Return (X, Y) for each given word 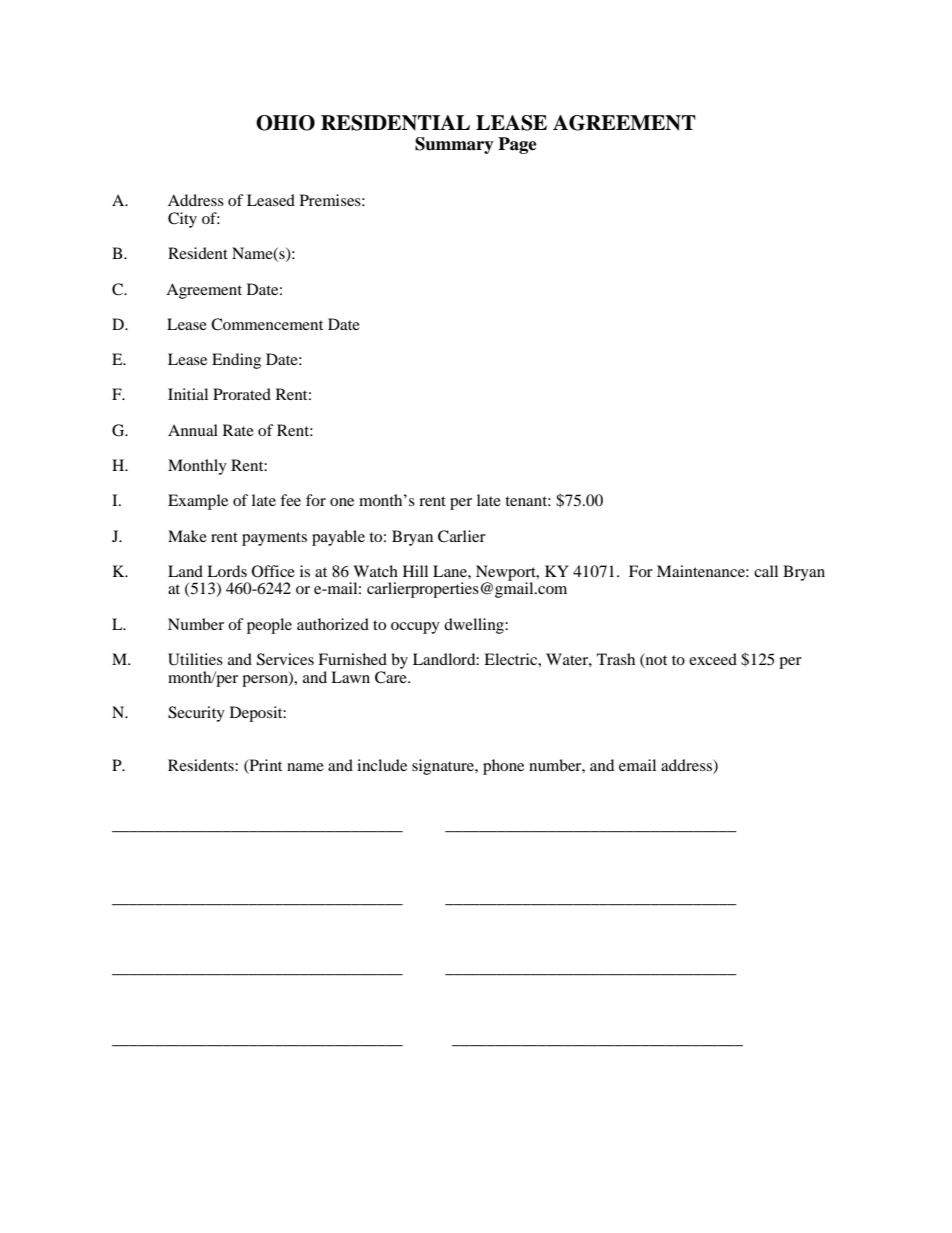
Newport (507, 574)
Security (196, 714)
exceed (713, 659)
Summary (454, 145)
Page (517, 145)
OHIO (285, 123)
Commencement (267, 324)
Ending (236, 361)
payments (274, 539)
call (766, 571)
